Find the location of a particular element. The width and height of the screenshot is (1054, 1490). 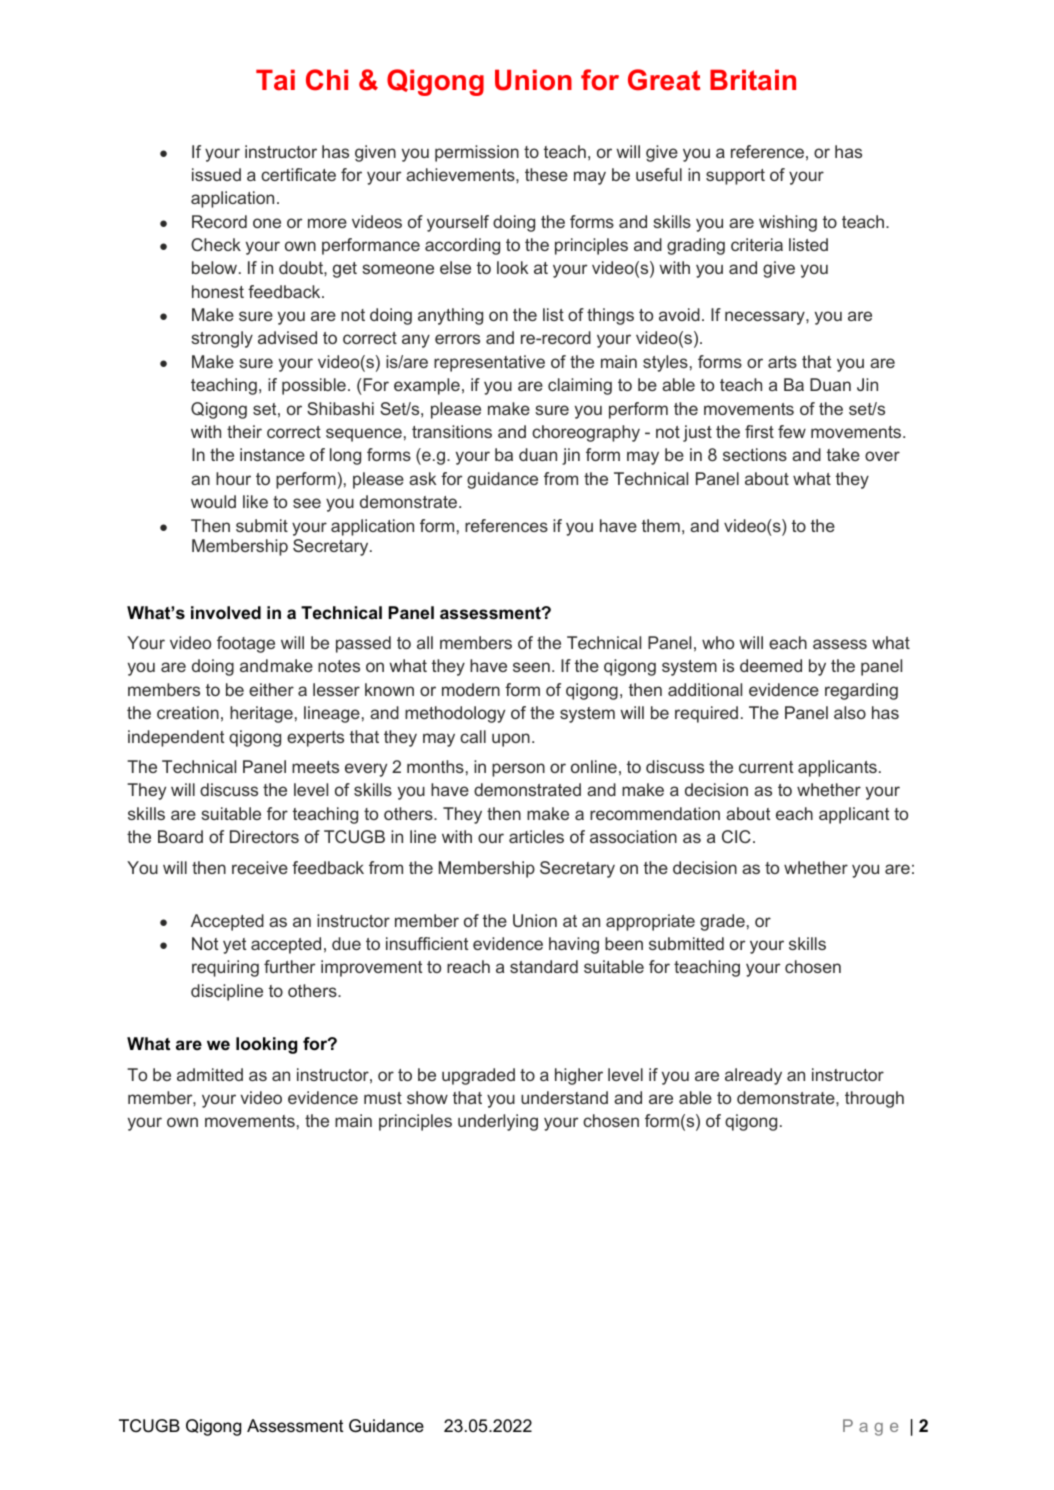

Britain is located at coordinates (753, 80).
